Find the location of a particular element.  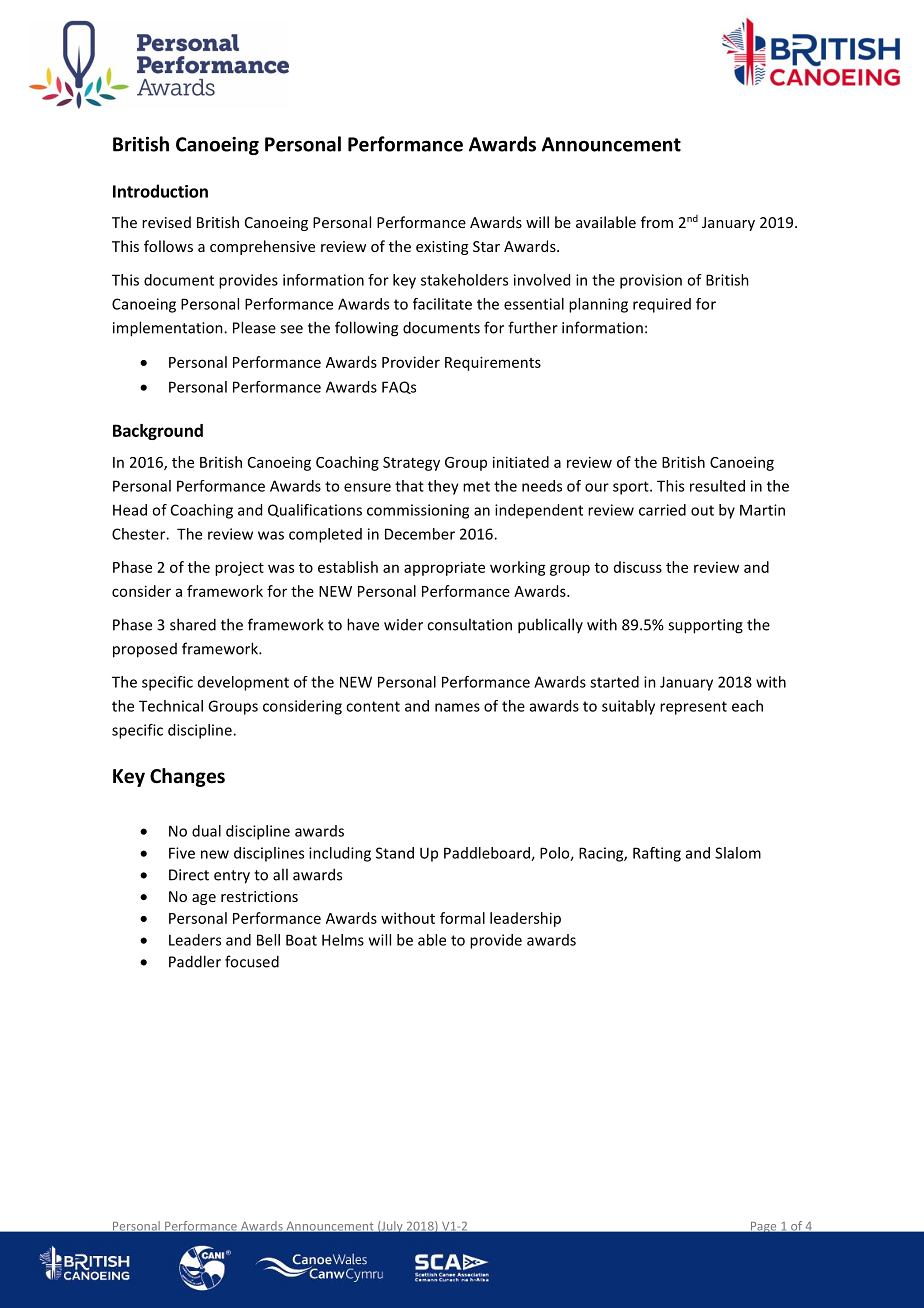

project is located at coordinates (239, 568).
